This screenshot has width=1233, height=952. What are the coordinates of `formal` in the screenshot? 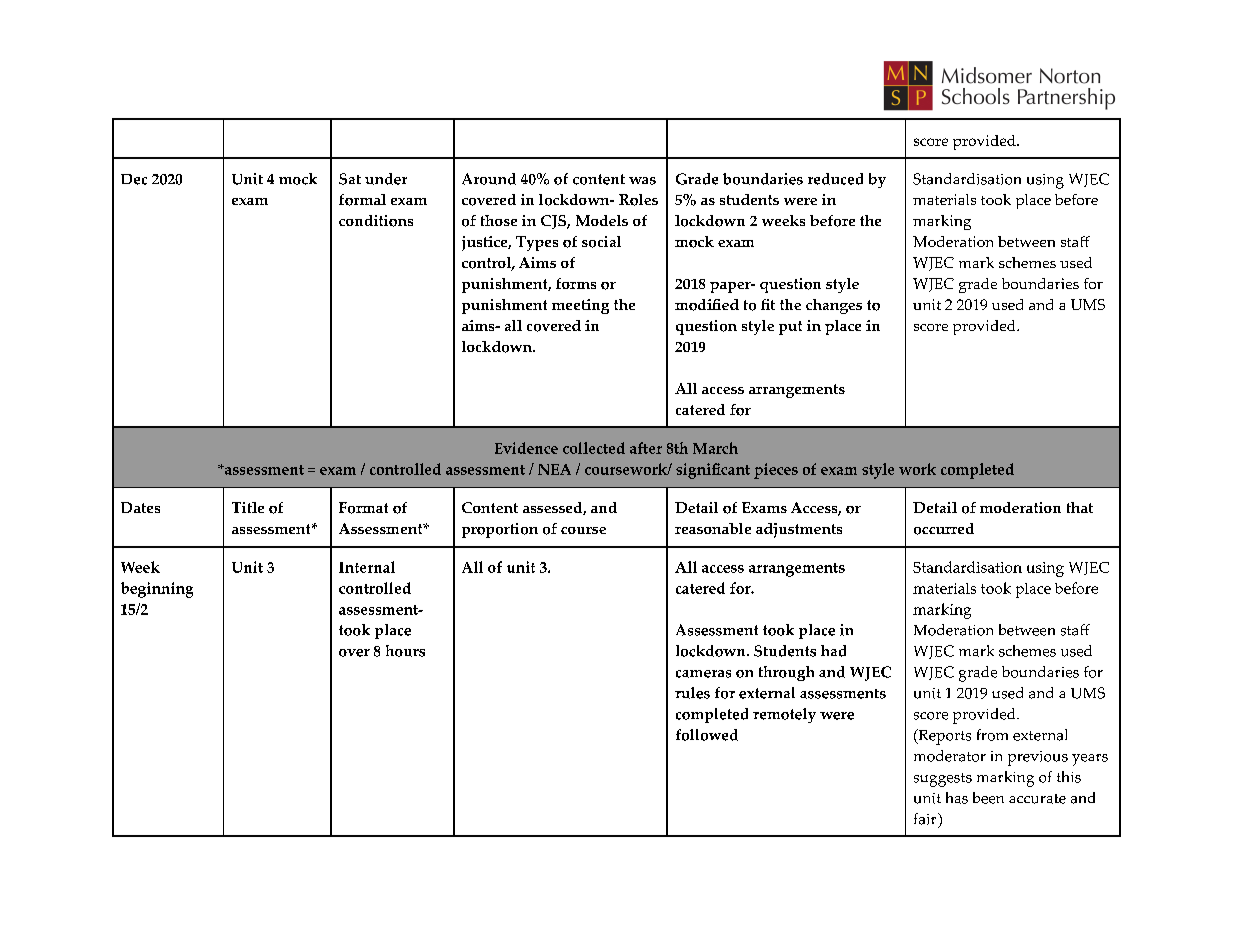 It's located at (362, 200).
